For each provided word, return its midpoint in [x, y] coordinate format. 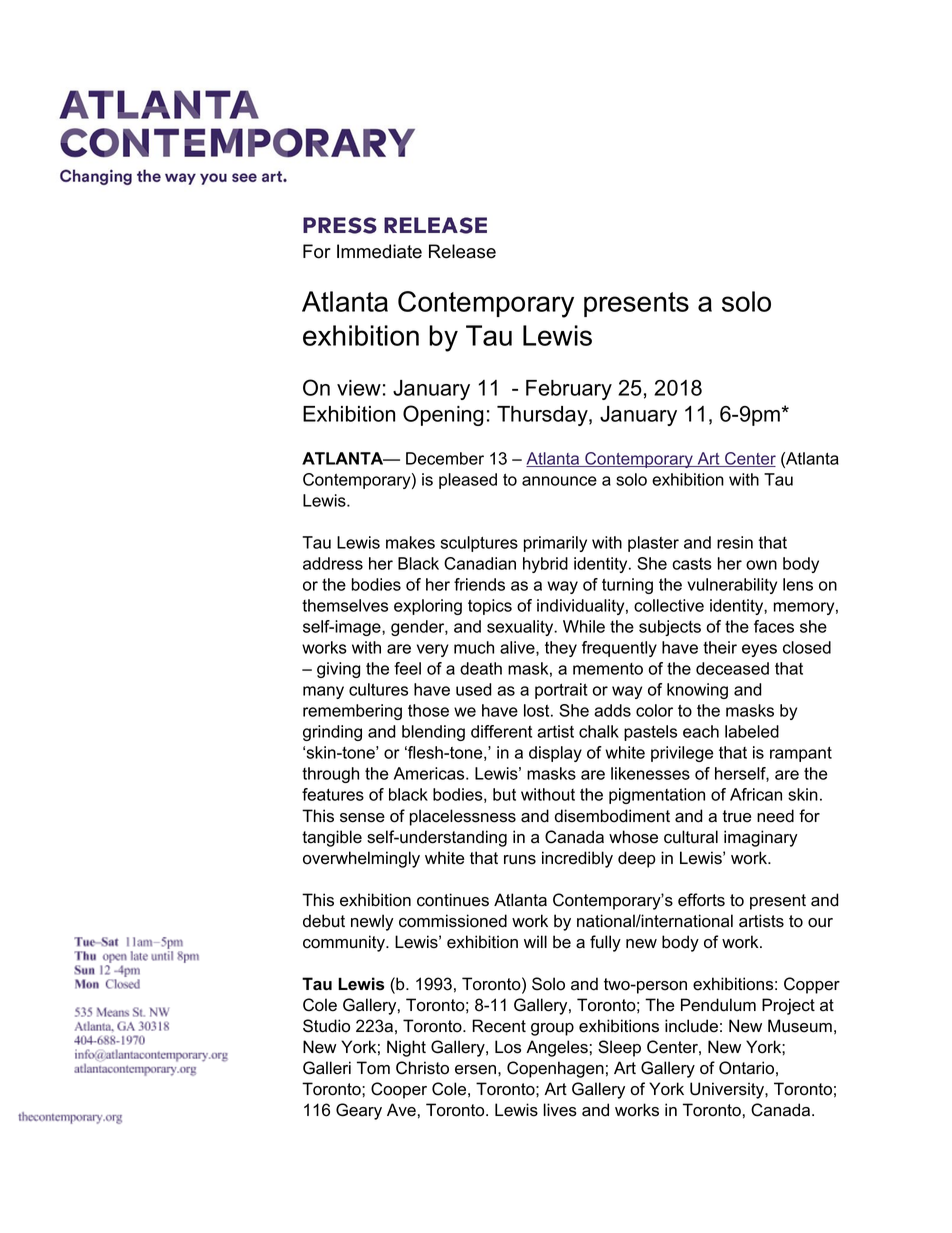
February [569, 390]
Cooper [399, 1090]
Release [462, 251]
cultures [378, 689]
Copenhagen [555, 1069]
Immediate [379, 251]
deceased [732, 668]
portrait [561, 691]
